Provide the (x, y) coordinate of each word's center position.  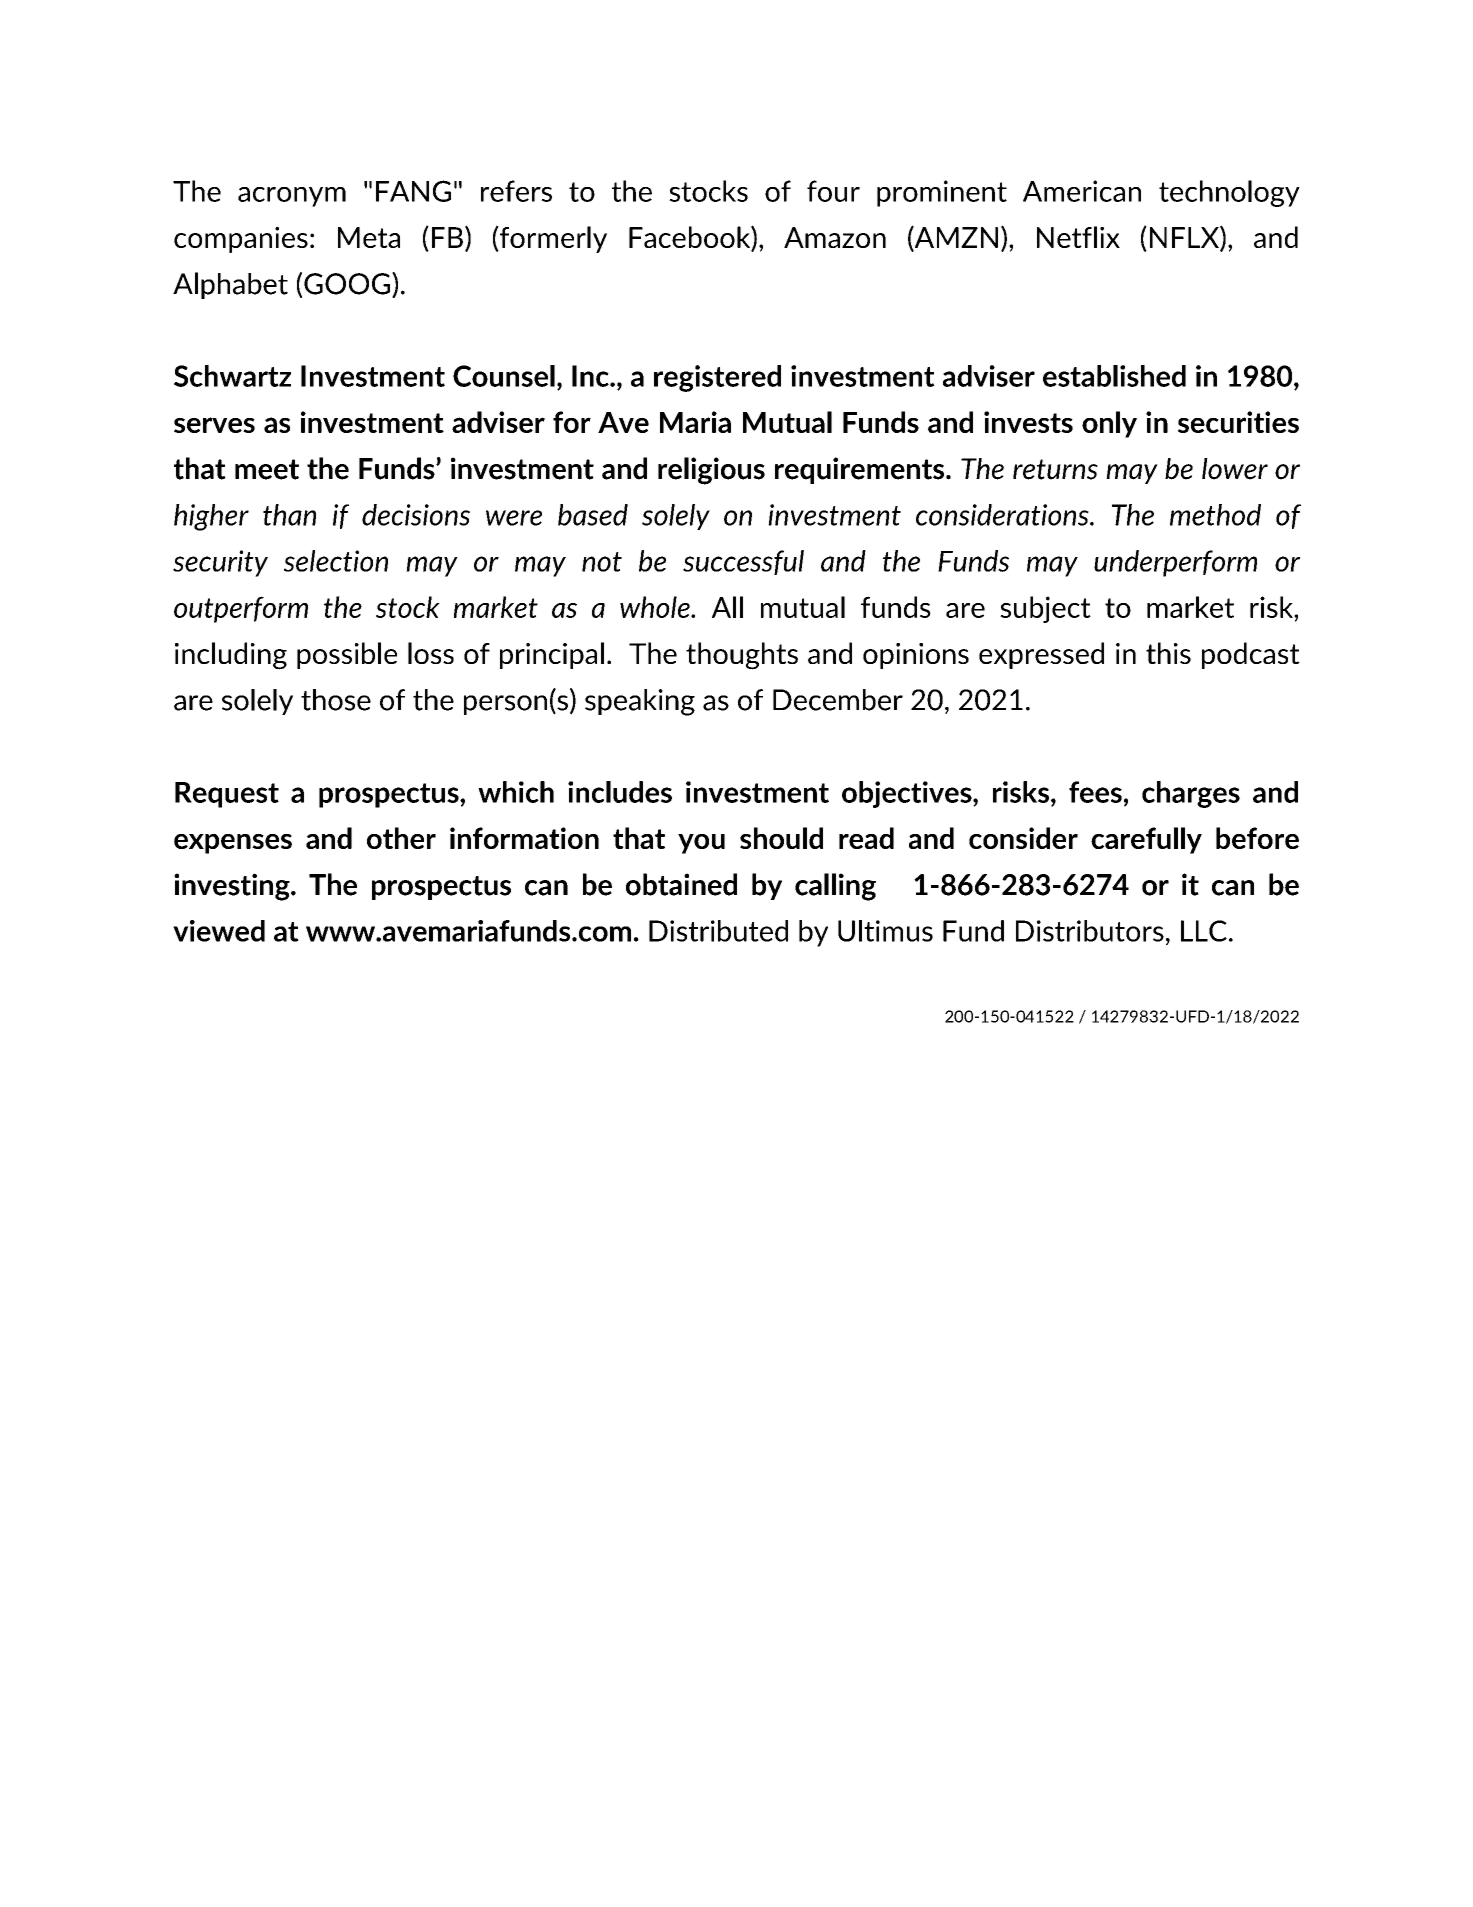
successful (743, 562)
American (1082, 191)
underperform (1175, 563)
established (1114, 376)
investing (233, 887)
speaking (640, 702)
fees (1095, 792)
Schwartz (232, 376)
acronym (292, 197)
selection (336, 561)
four (833, 191)
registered (717, 378)
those (336, 700)
